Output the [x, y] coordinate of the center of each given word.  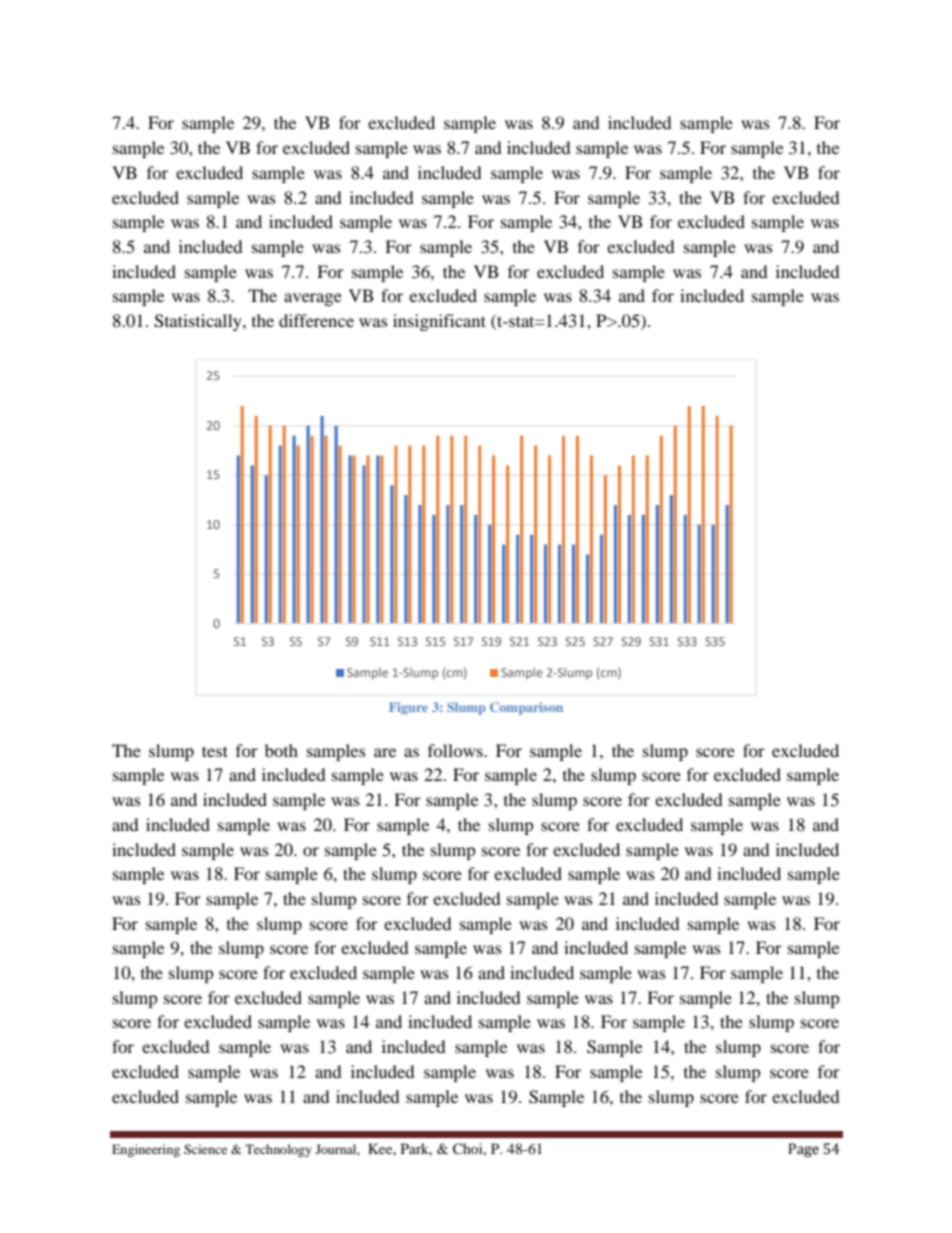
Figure [408, 708]
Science [205, 1149]
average [313, 299]
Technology [278, 1150]
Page [803, 1150]
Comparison [526, 708]
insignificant [439, 322]
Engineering [146, 1150]
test [215, 751]
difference [316, 320]
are [385, 752]
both [281, 750]
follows [456, 750]
